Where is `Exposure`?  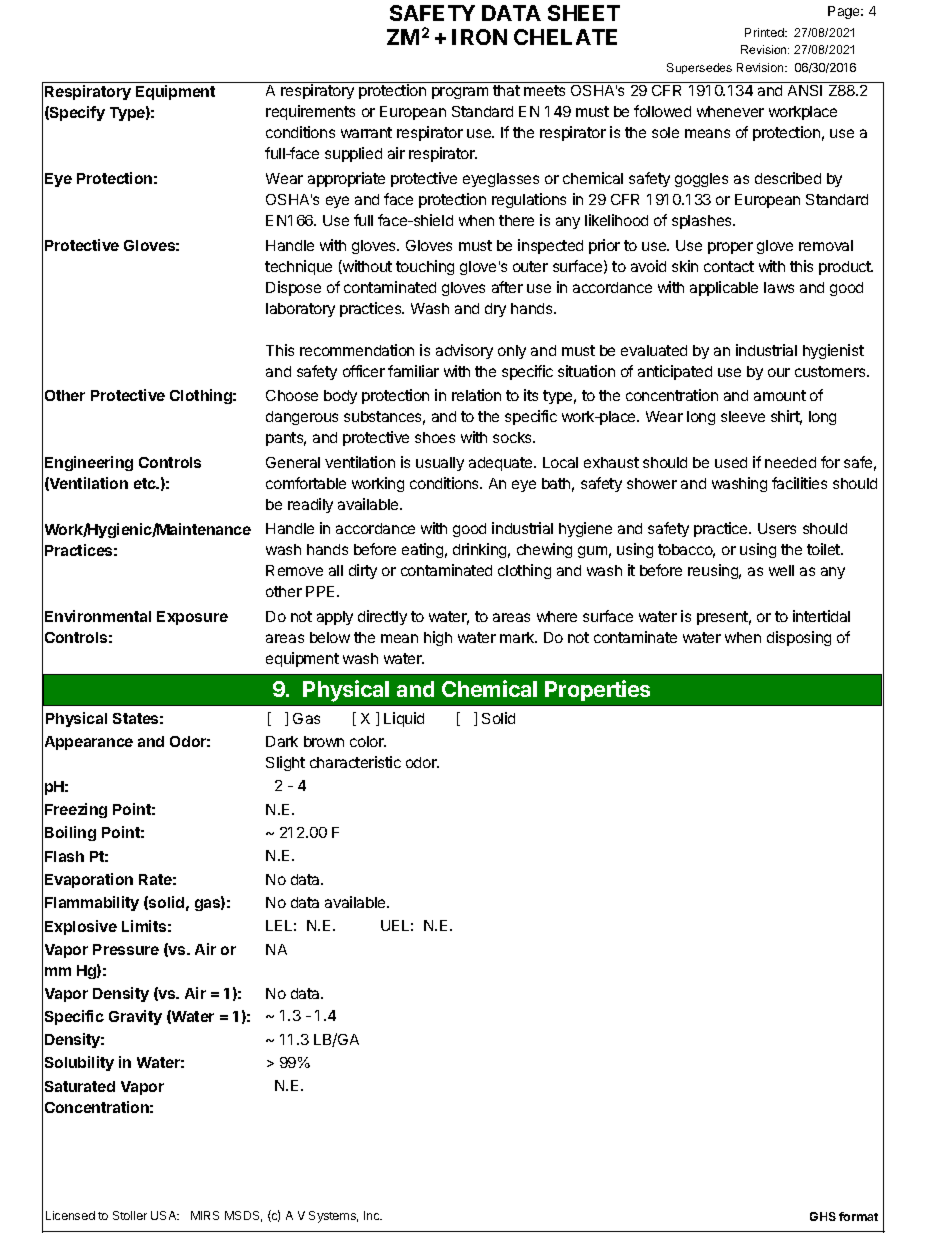
Exposure is located at coordinates (192, 618).
